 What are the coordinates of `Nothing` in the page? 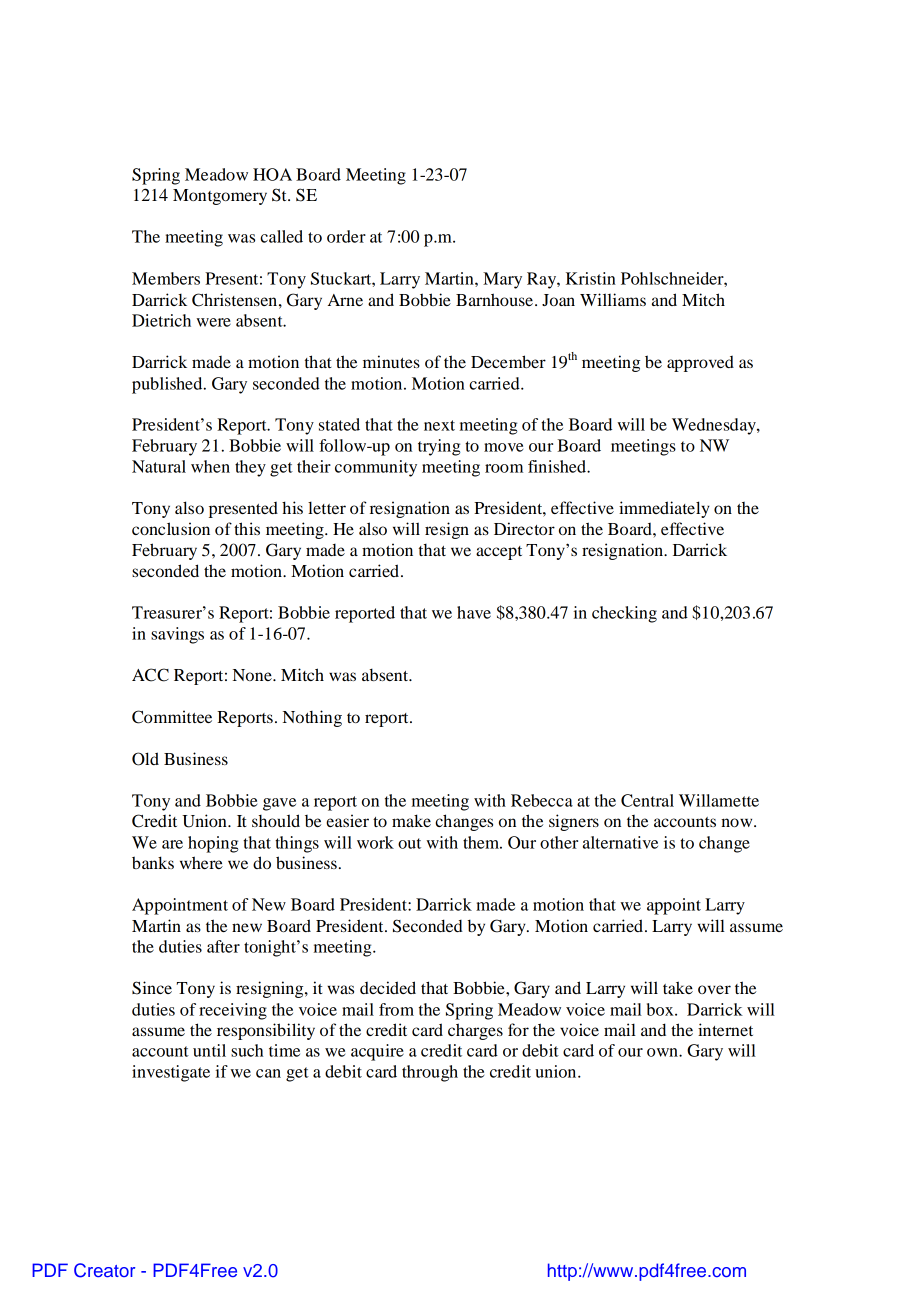 It's located at (312, 718).
